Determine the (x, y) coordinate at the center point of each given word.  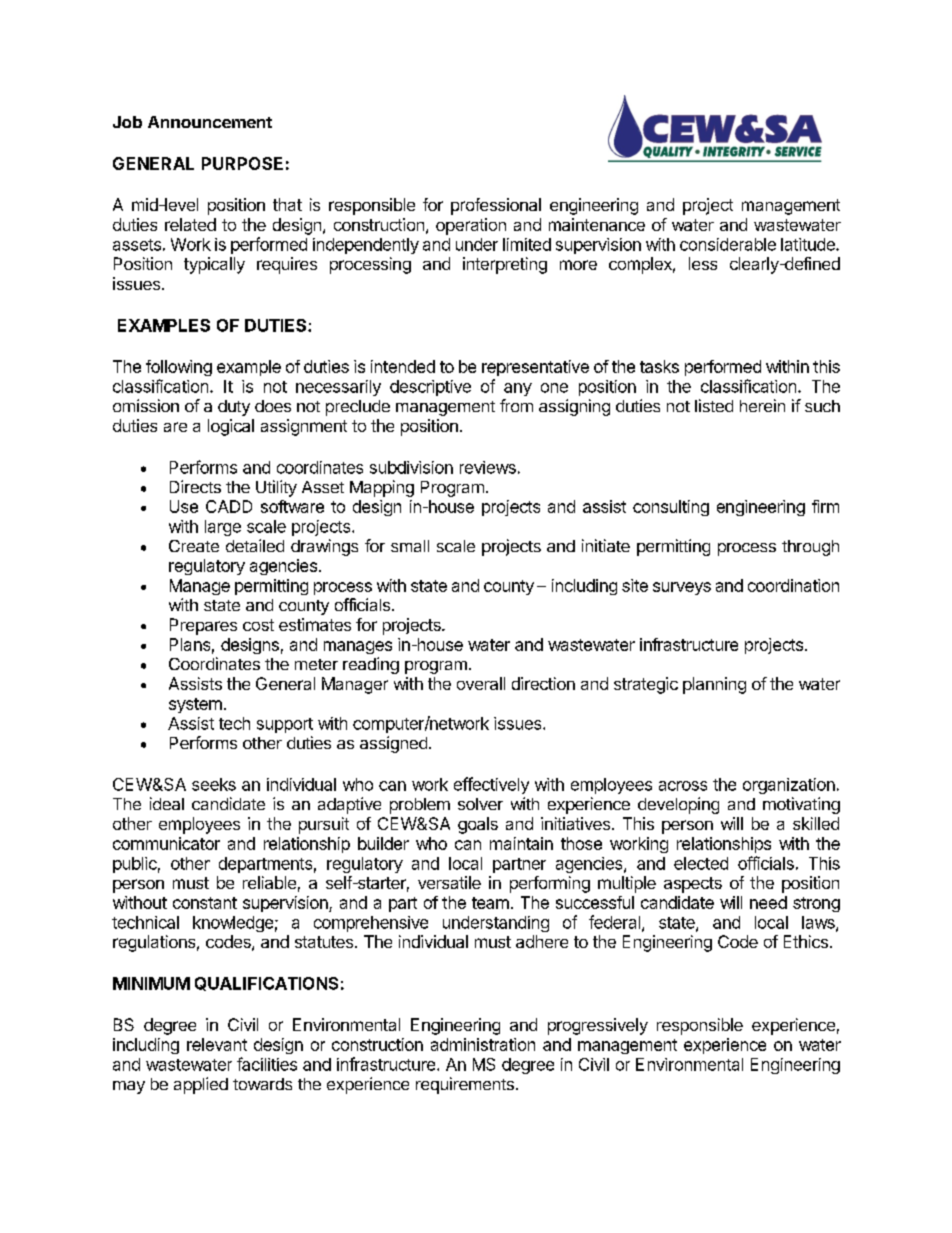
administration (483, 1044)
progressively (598, 1026)
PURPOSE (242, 163)
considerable (728, 244)
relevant (217, 1044)
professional (496, 206)
